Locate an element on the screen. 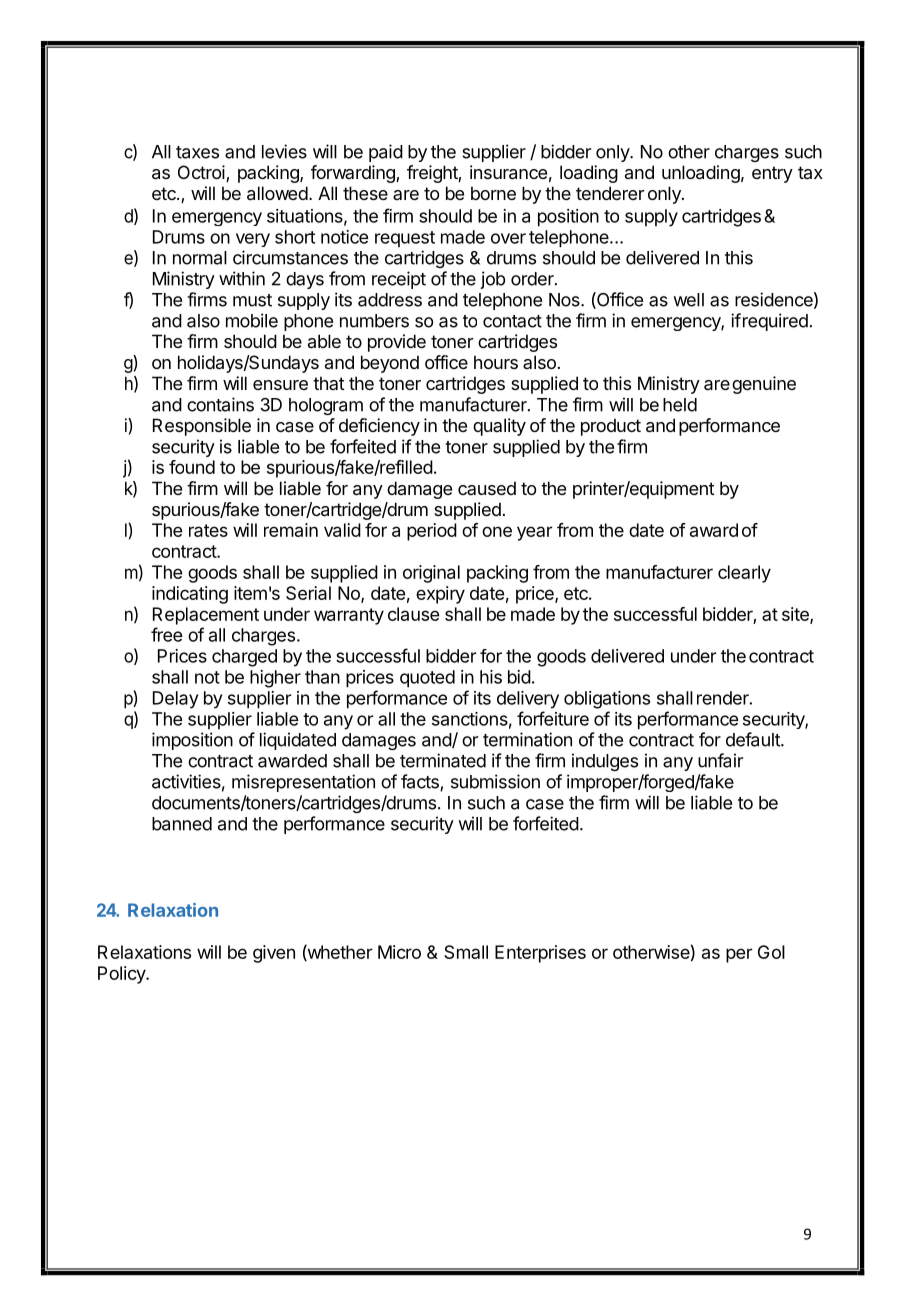  given is located at coordinates (274, 954).
